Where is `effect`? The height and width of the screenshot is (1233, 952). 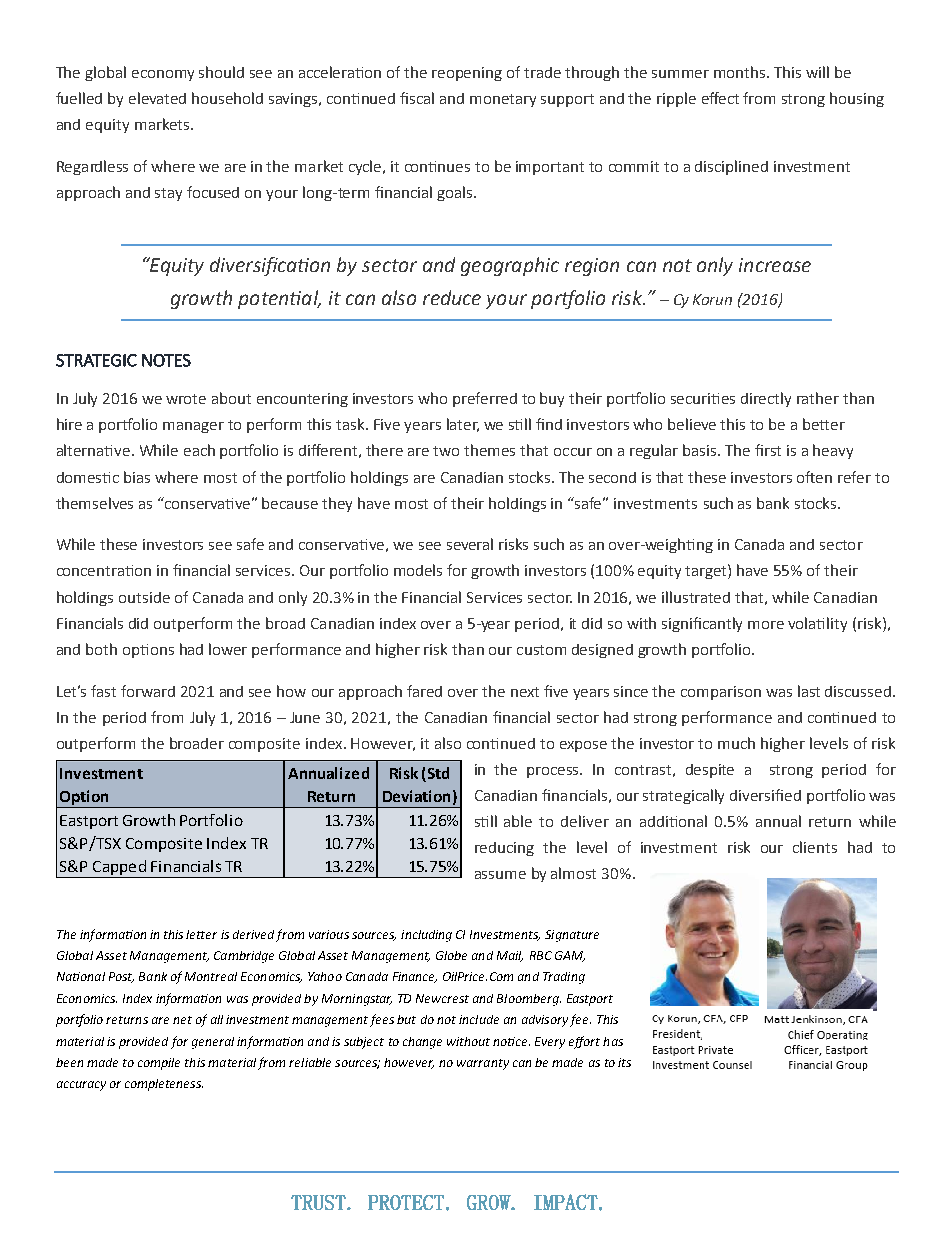 effect is located at coordinates (720, 98).
